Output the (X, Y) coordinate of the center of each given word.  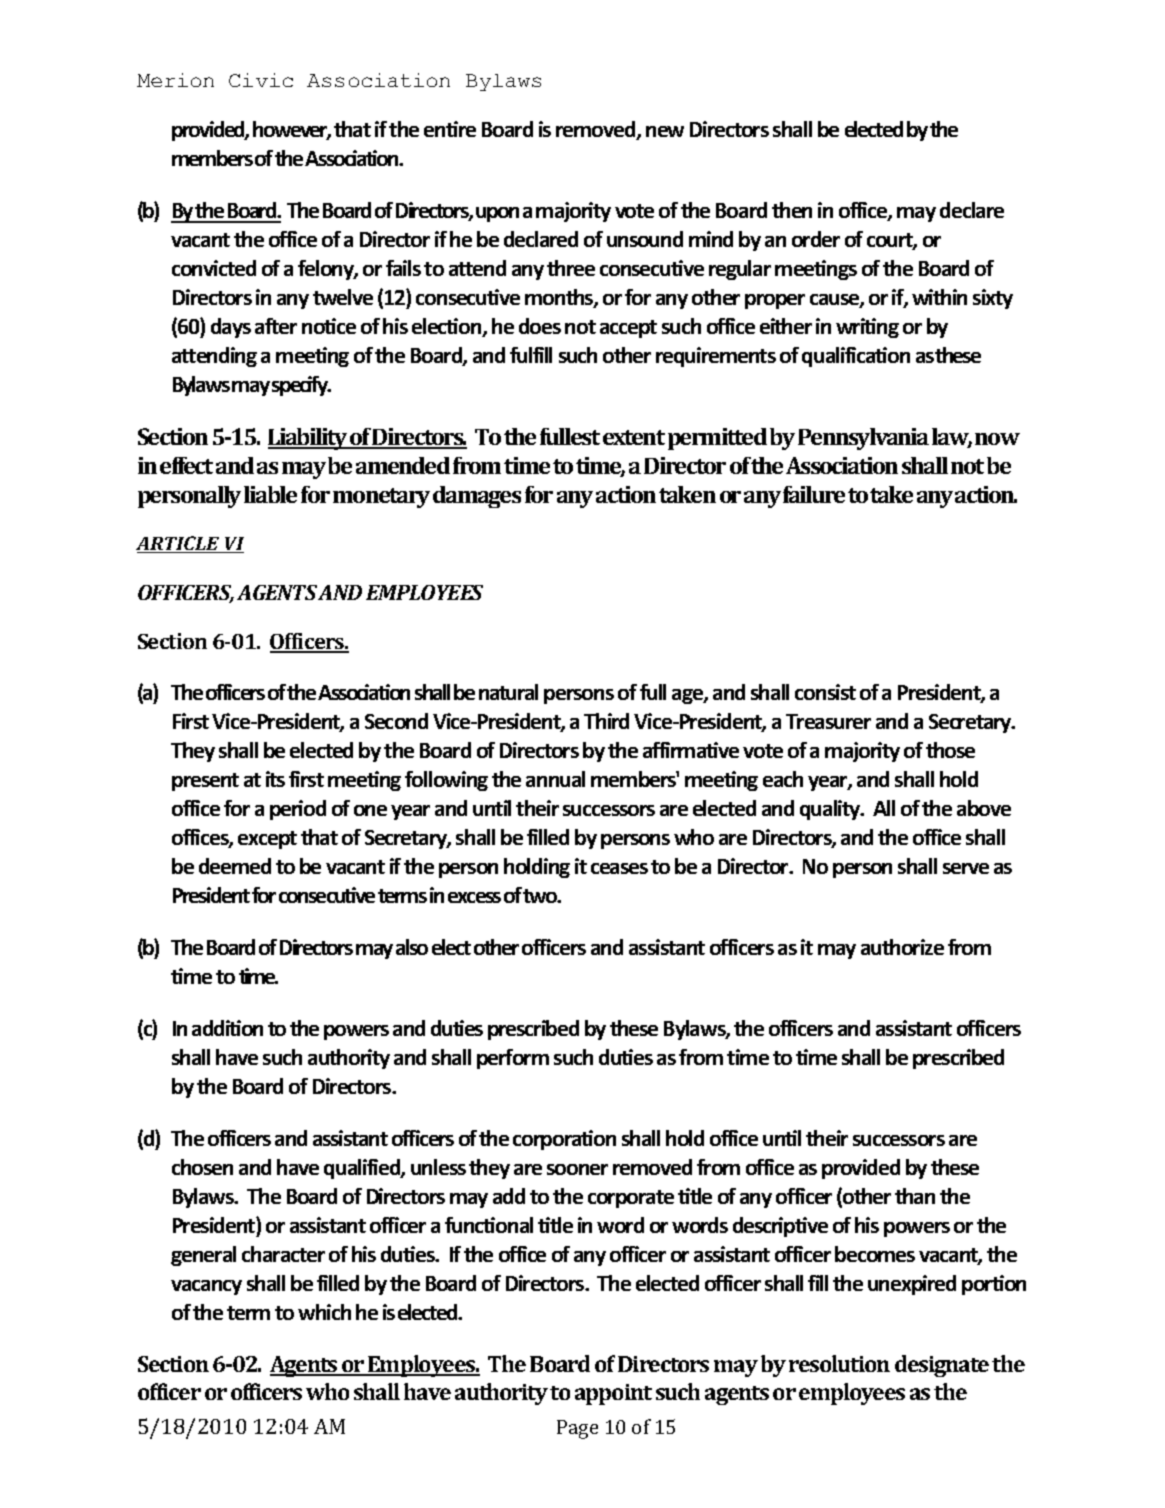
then (792, 210)
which (324, 1312)
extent (634, 437)
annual (555, 779)
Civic (261, 80)
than (915, 1196)
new (665, 131)
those (950, 750)
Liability (309, 439)
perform (513, 1059)
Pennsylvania (863, 439)
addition (227, 1028)
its (275, 779)
